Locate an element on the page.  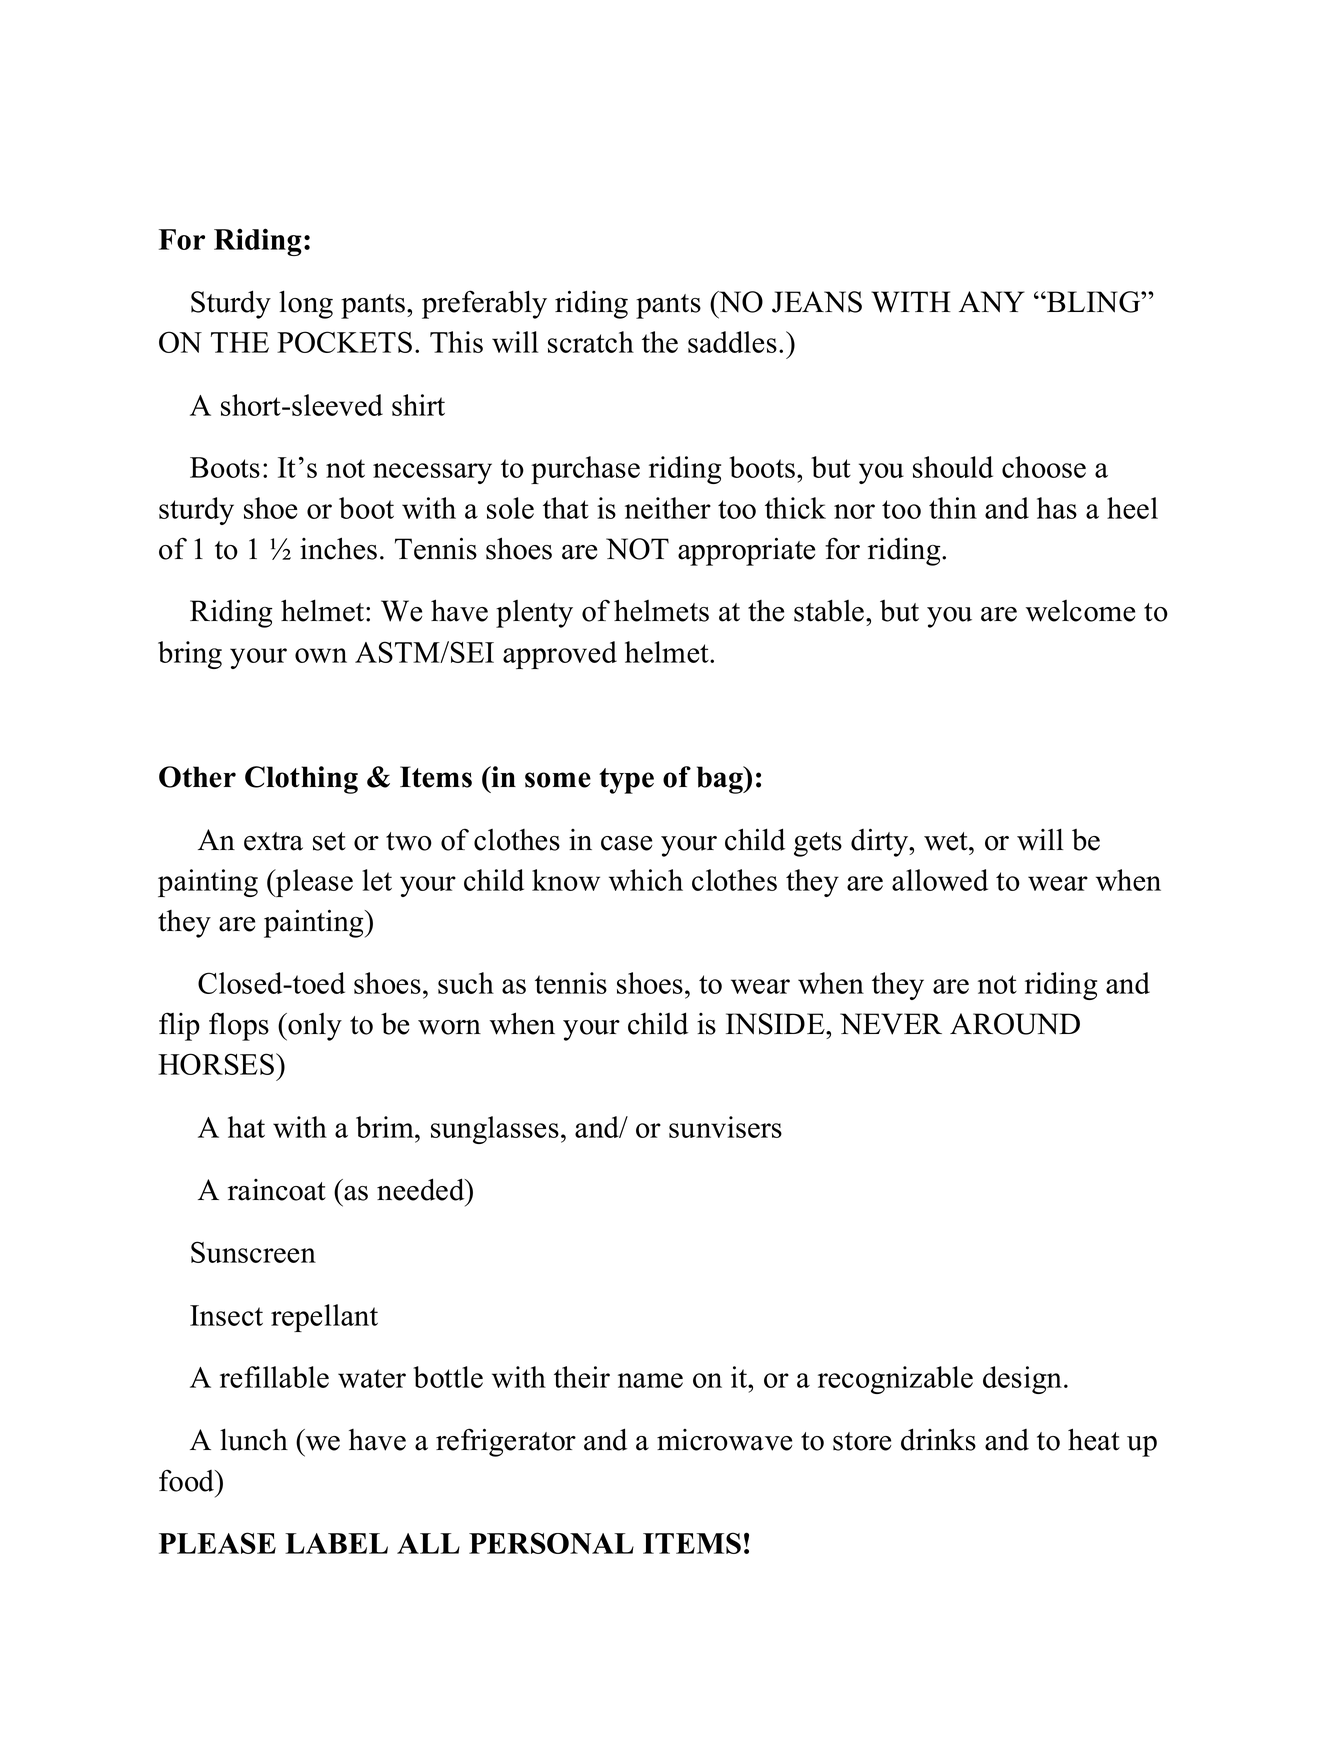
PERSONAL is located at coordinates (551, 1543).
